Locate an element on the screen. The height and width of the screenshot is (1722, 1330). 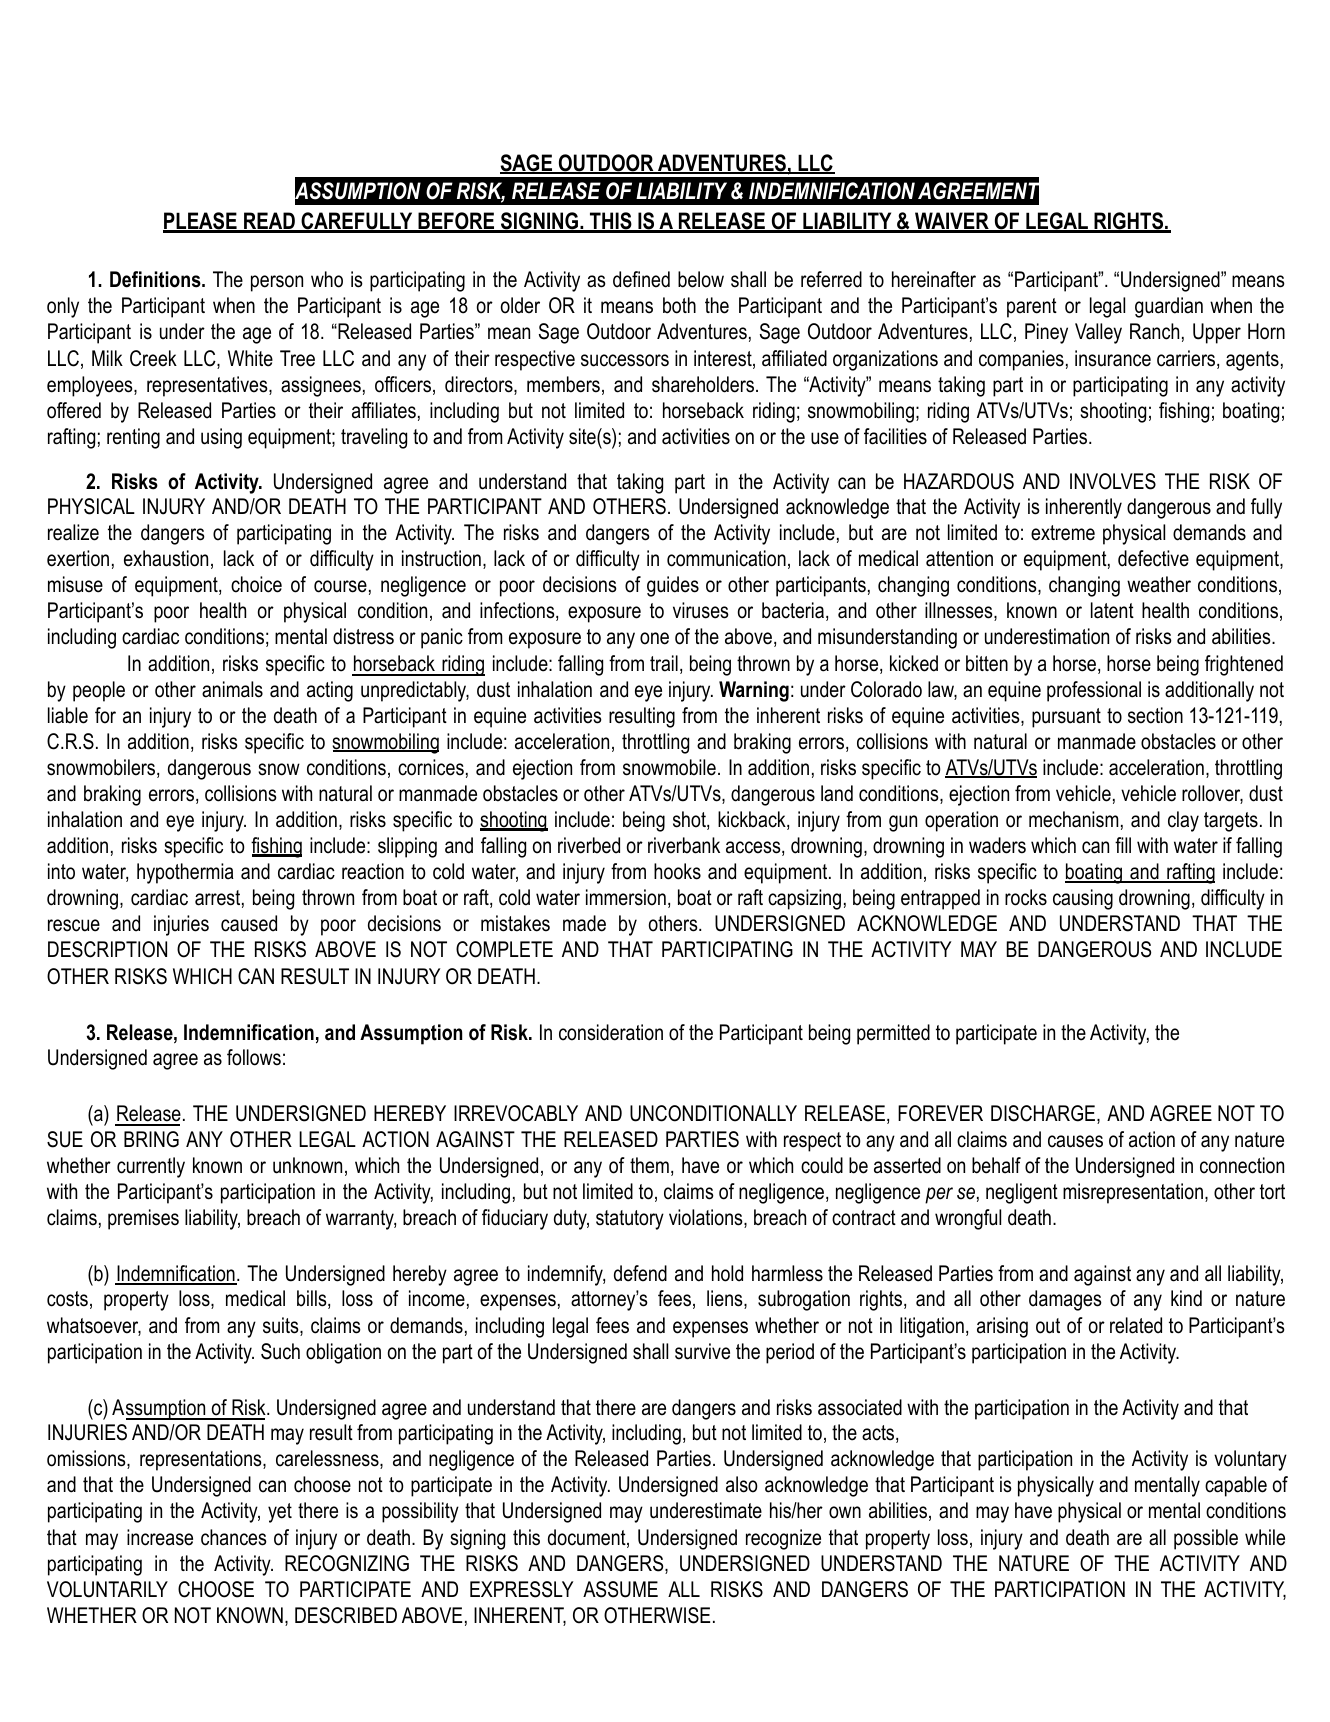
misrepresentation is located at coordinates (1133, 1193).
